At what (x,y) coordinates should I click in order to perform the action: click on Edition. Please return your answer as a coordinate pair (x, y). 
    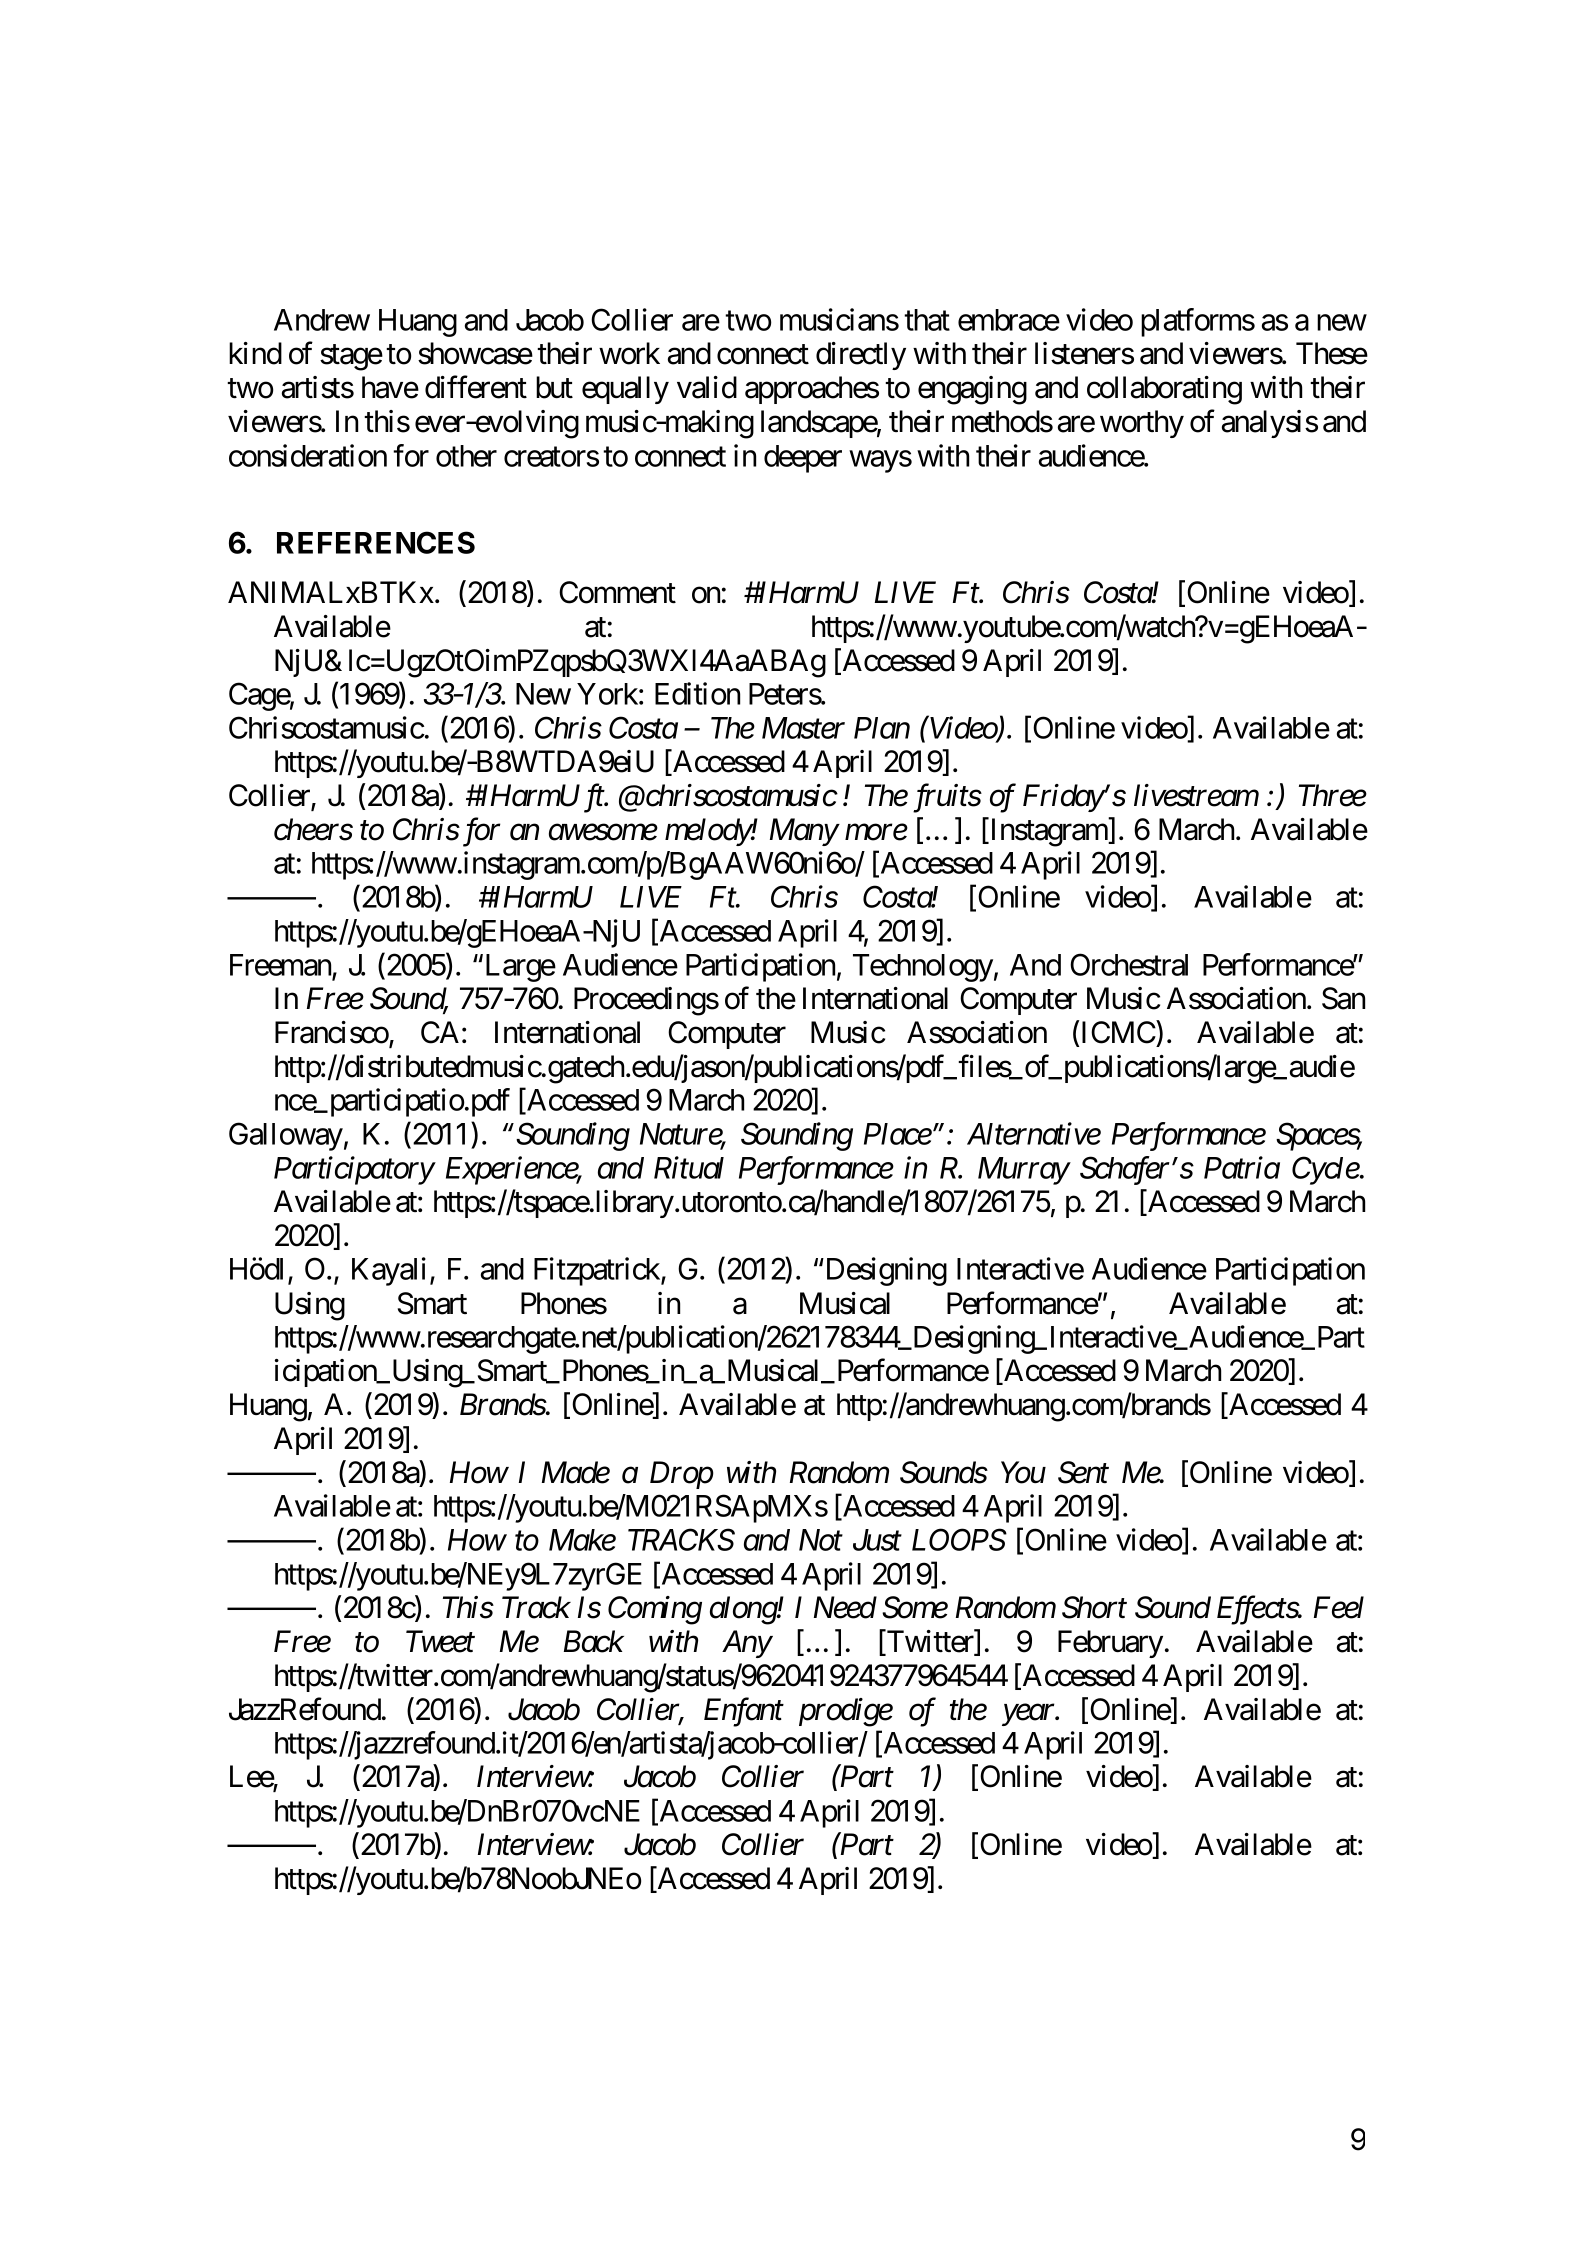
    Looking at the image, I should click on (697, 693).
